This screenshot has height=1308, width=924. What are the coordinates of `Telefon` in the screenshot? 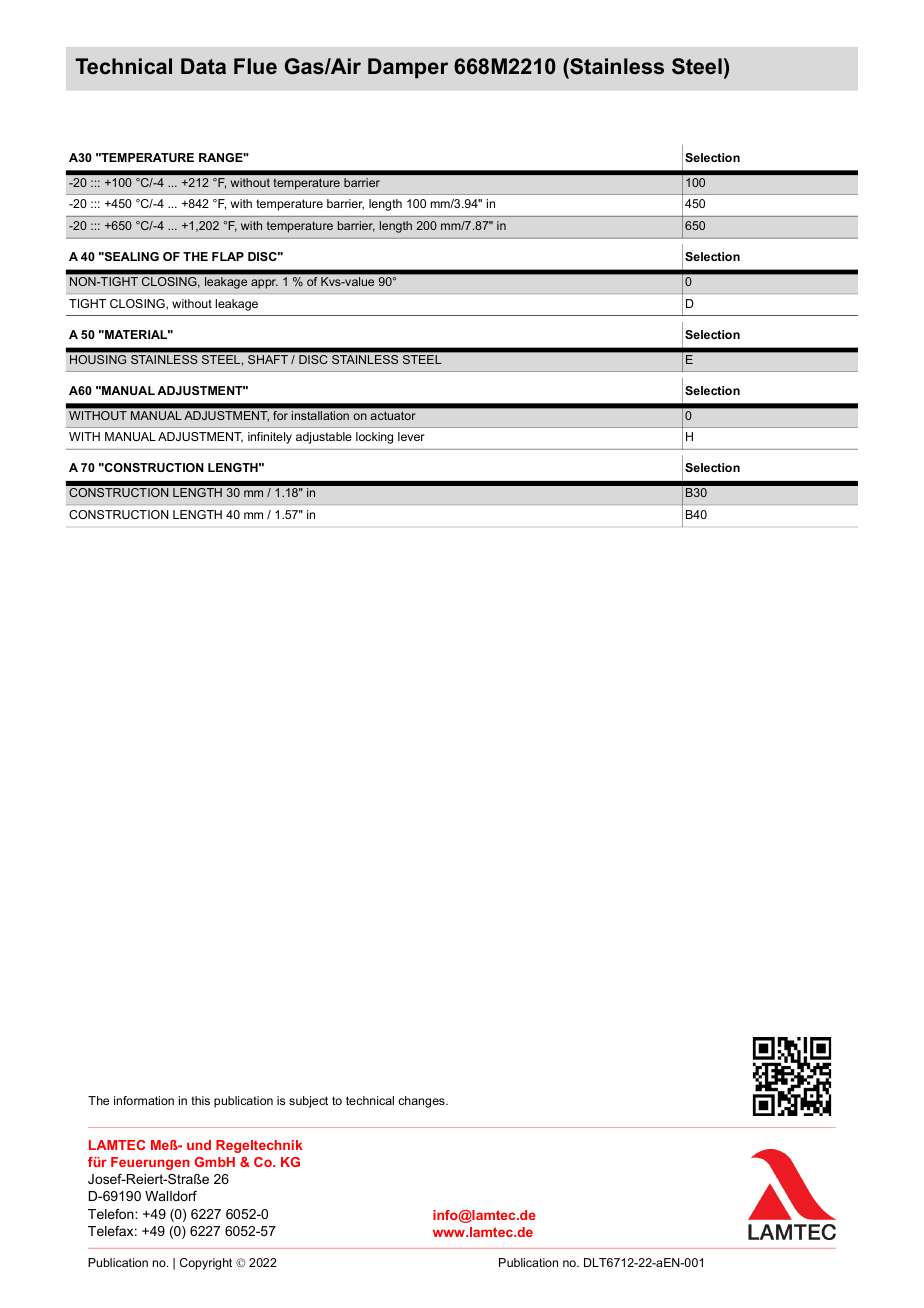 It's located at (112, 1214).
